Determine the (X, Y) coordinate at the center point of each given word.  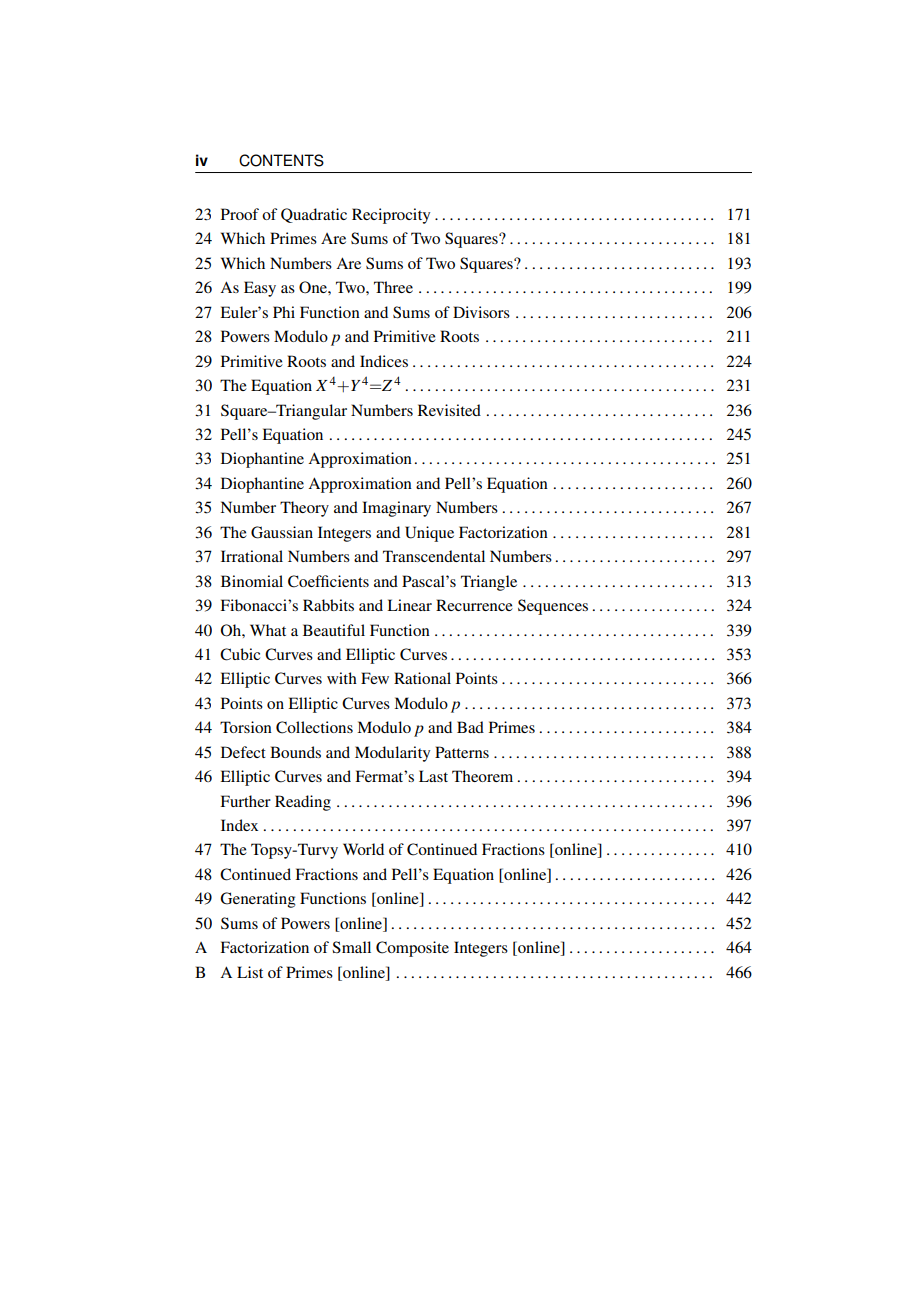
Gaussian (282, 532)
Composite (412, 949)
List (250, 972)
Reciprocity (391, 216)
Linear (409, 605)
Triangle (489, 583)
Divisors (481, 312)
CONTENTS (281, 160)
